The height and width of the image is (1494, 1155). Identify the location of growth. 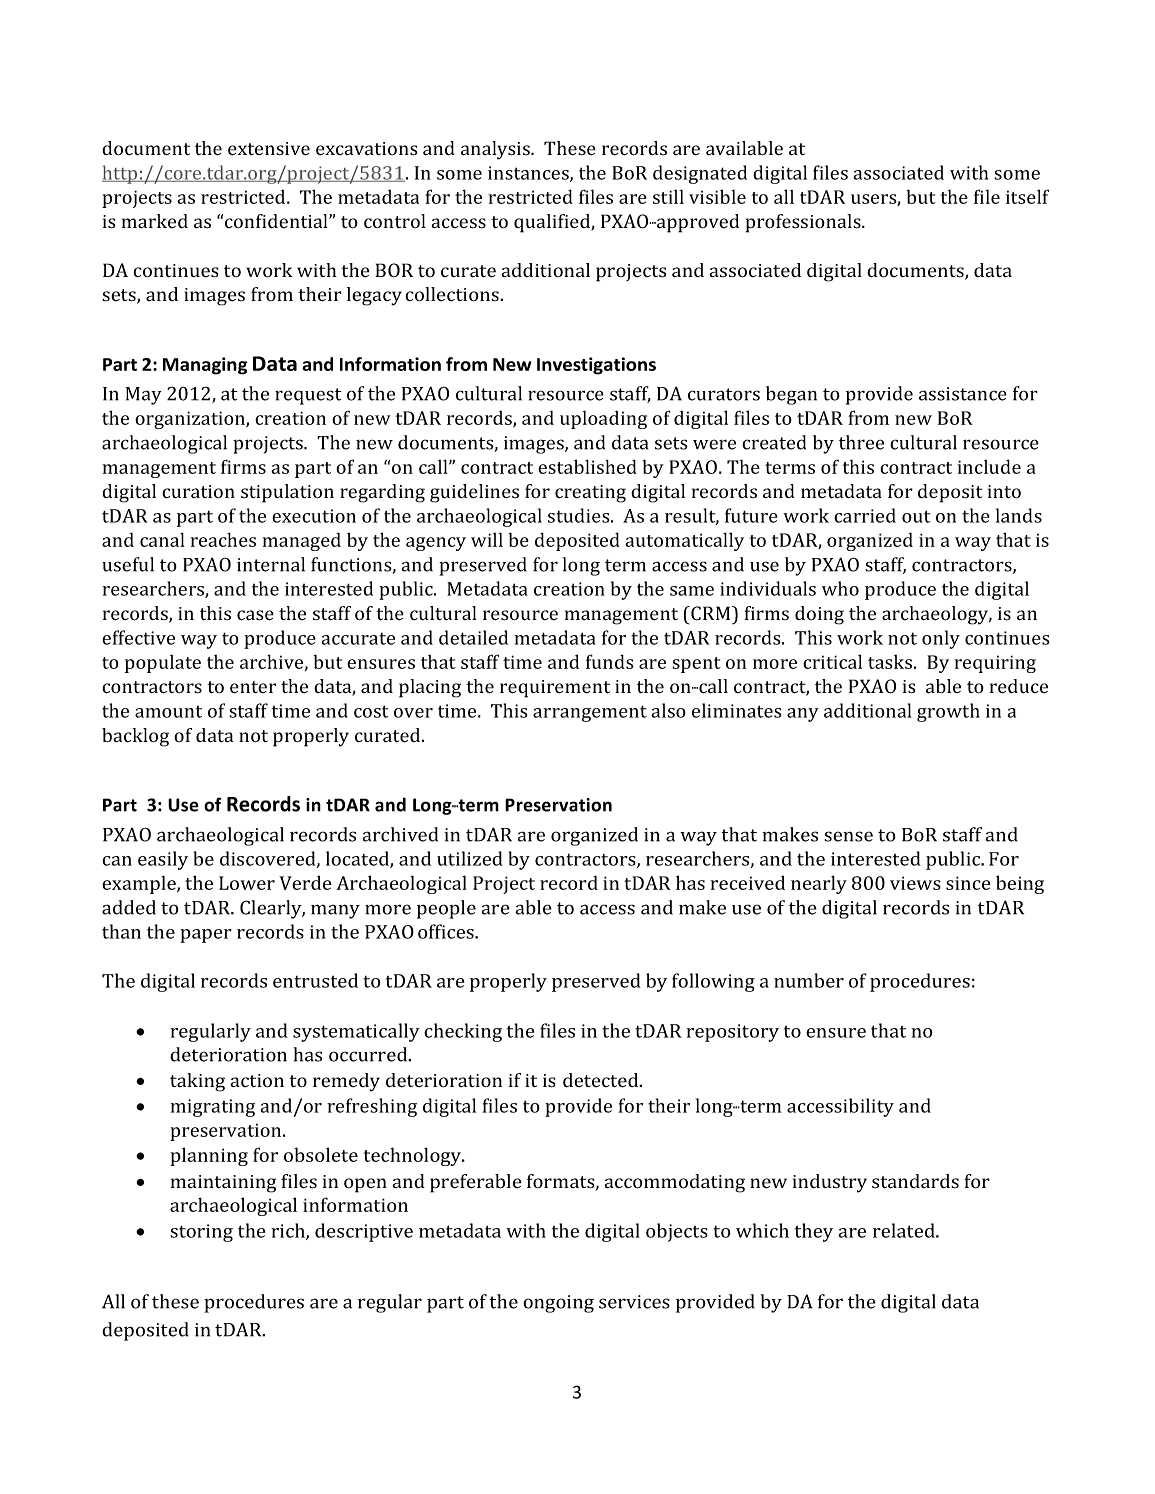
(948, 712).
